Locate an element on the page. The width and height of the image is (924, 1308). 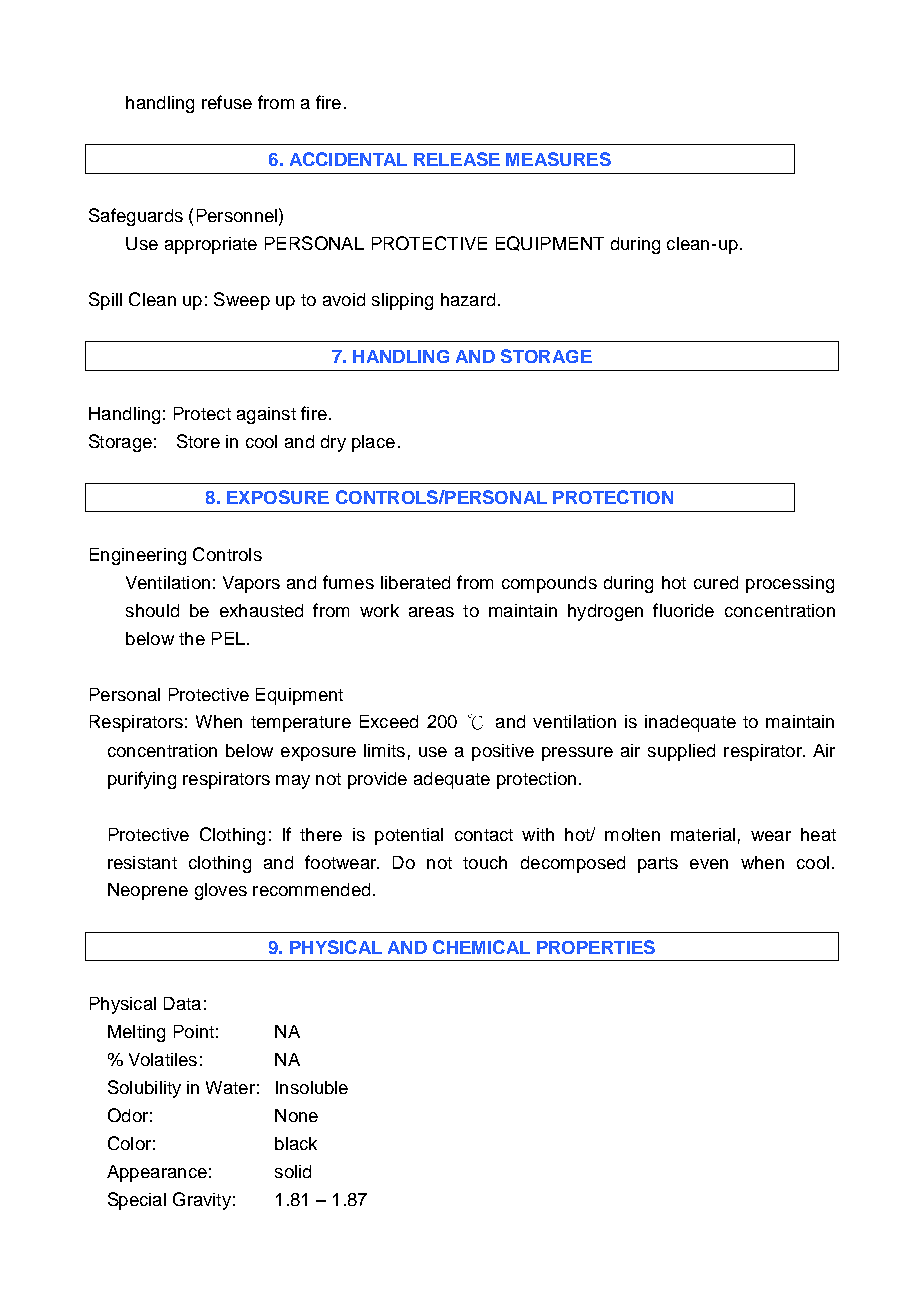
black is located at coordinates (296, 1143).
